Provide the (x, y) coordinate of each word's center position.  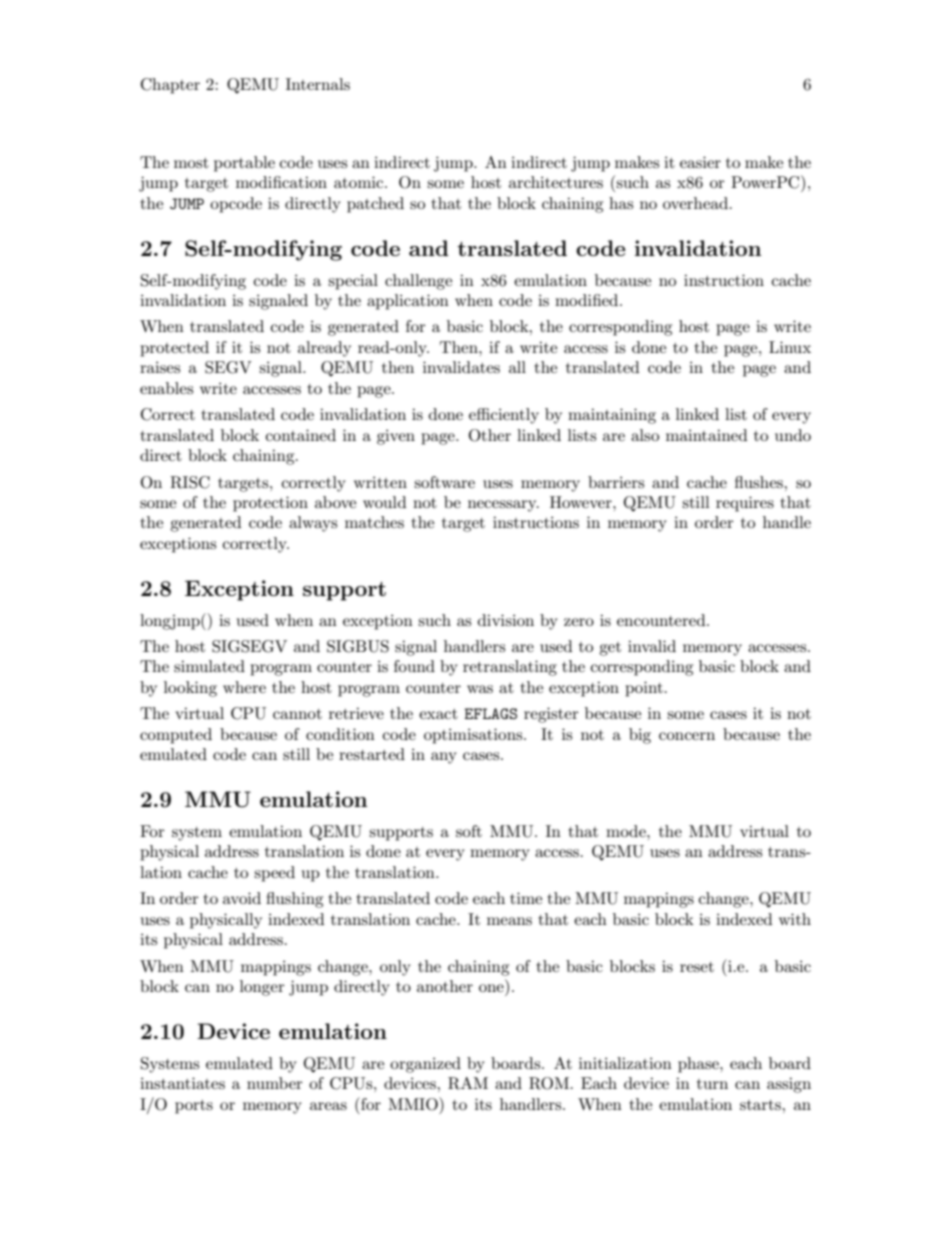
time (526, 898)
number (275, 1083)
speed (274, 874)
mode (627, 831)
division (506, 620)
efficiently (504, 416)
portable (244, 164)
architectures (556, 182)
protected (174, 349)
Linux (790, 347)
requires (745, 504)
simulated (209, 666)
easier (700, 162)
